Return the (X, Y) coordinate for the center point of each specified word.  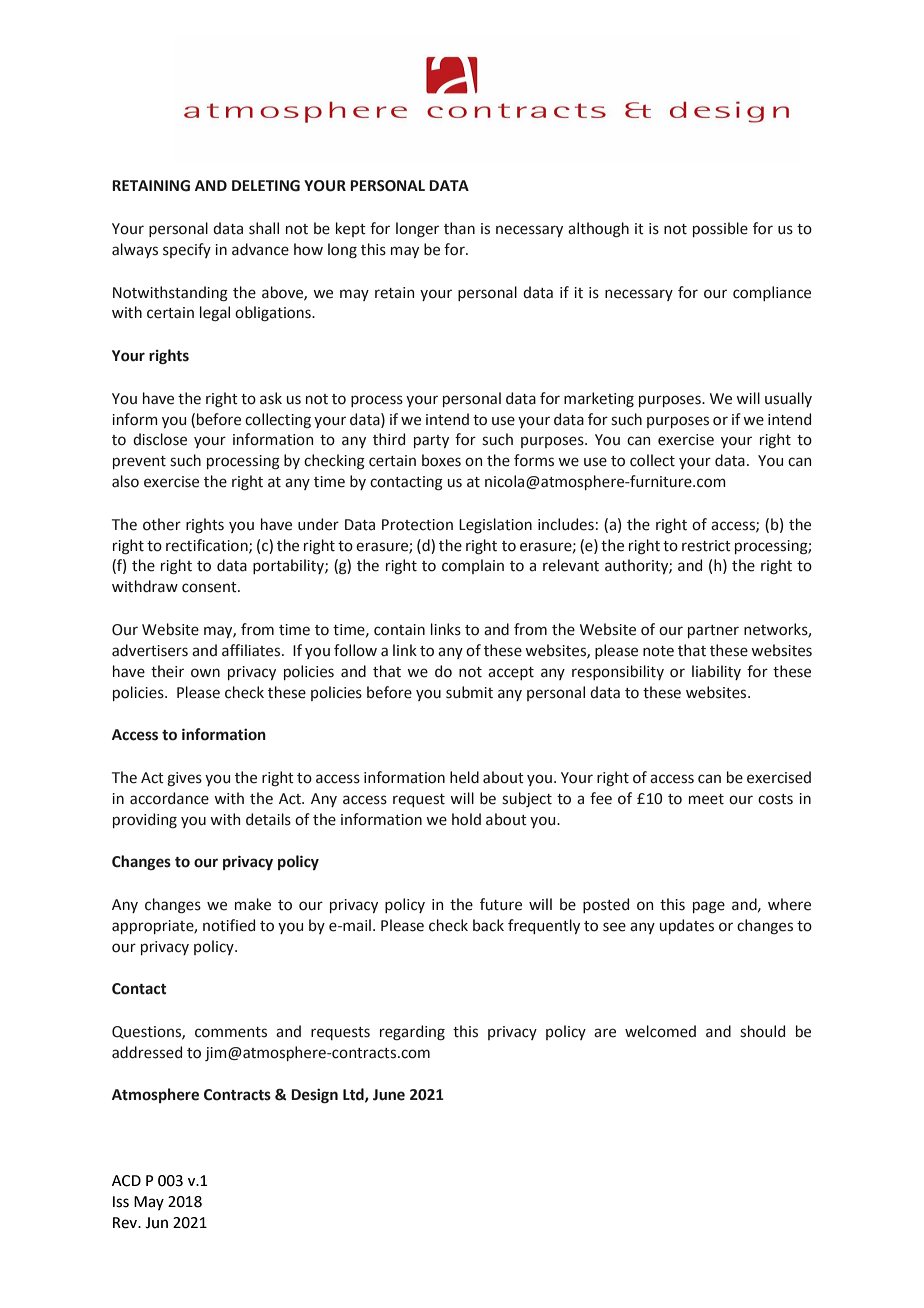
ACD (126, 1181)
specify (187, 250)
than (459, 228)
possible (720, 229)
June (389, 1095)
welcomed (660, 1031)
